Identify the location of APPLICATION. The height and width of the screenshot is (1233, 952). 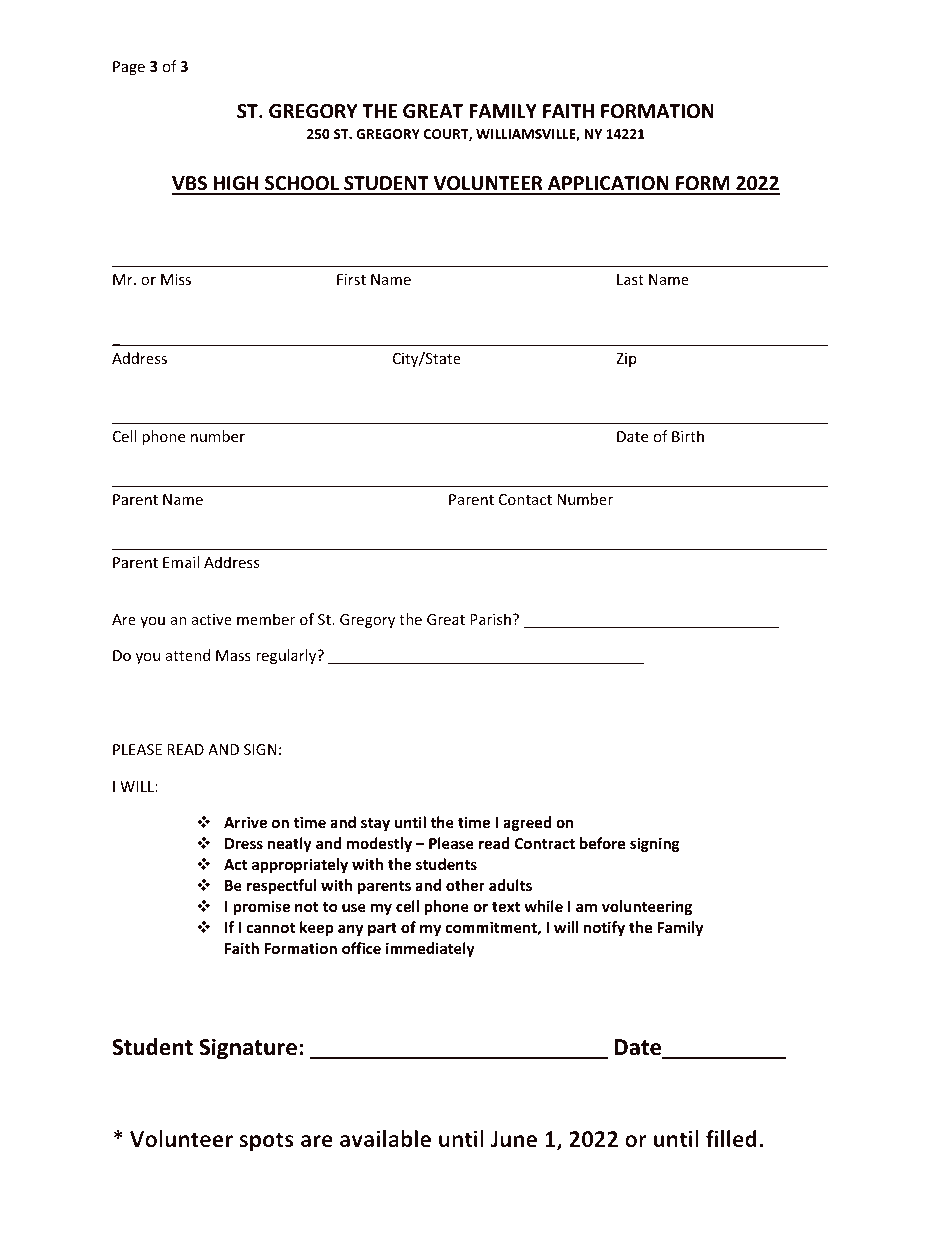
(608, 185).
